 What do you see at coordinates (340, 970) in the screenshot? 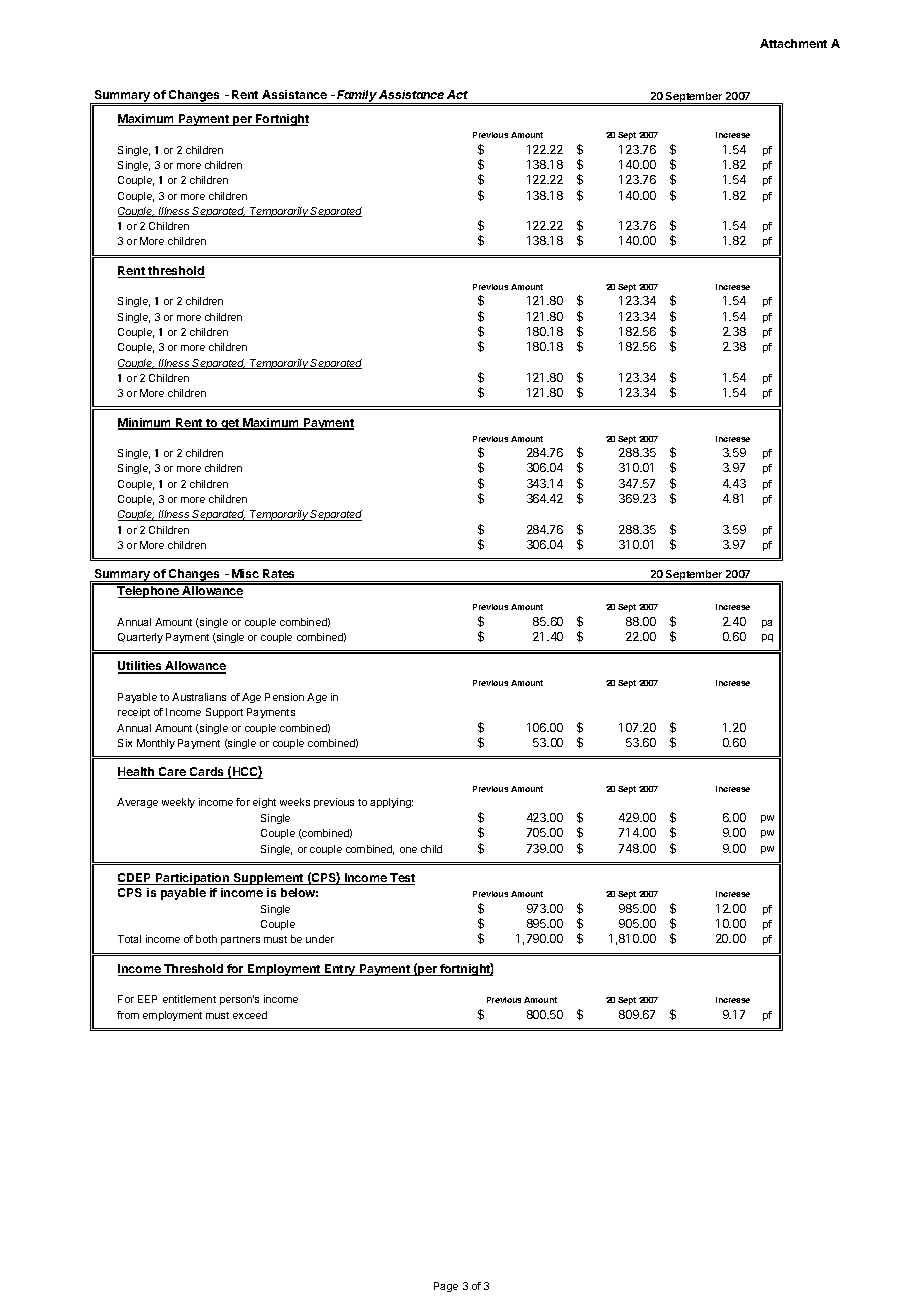
I see `Entry` at bounding box center [340, 970].
